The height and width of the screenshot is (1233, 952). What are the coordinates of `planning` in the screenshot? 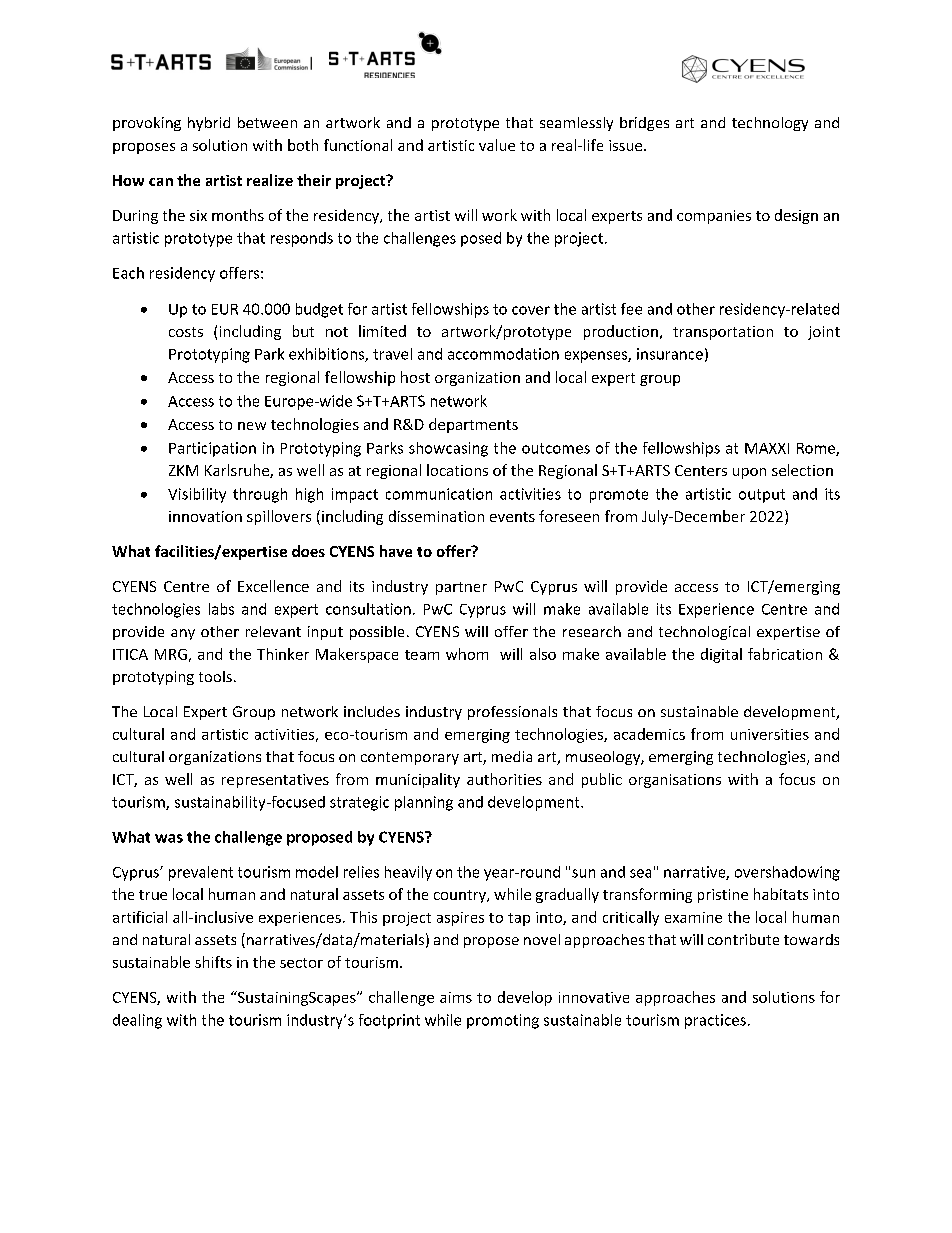 It's located at (424, 803).
